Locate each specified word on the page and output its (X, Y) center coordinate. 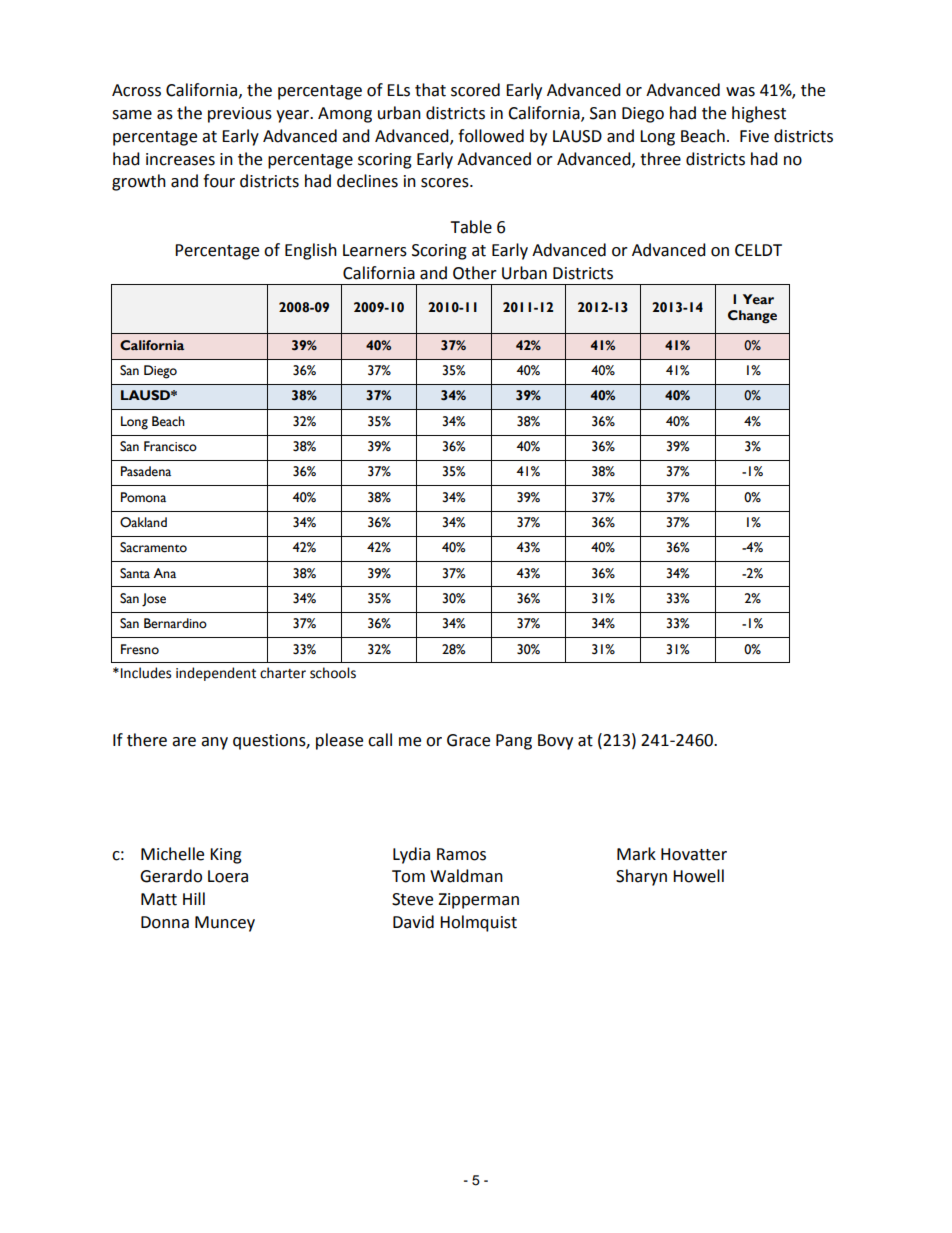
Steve (412, 899)
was (740, 92)
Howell (698, 876)
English (311, 251)
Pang (514, 742)
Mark (636, 854)
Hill (194, 898)
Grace (468, 740)
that (430, 90)
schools (333, 673)
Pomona (143, 497)
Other (475, 273)
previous (240, 115)
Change (752, 317)
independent (216, 674)
